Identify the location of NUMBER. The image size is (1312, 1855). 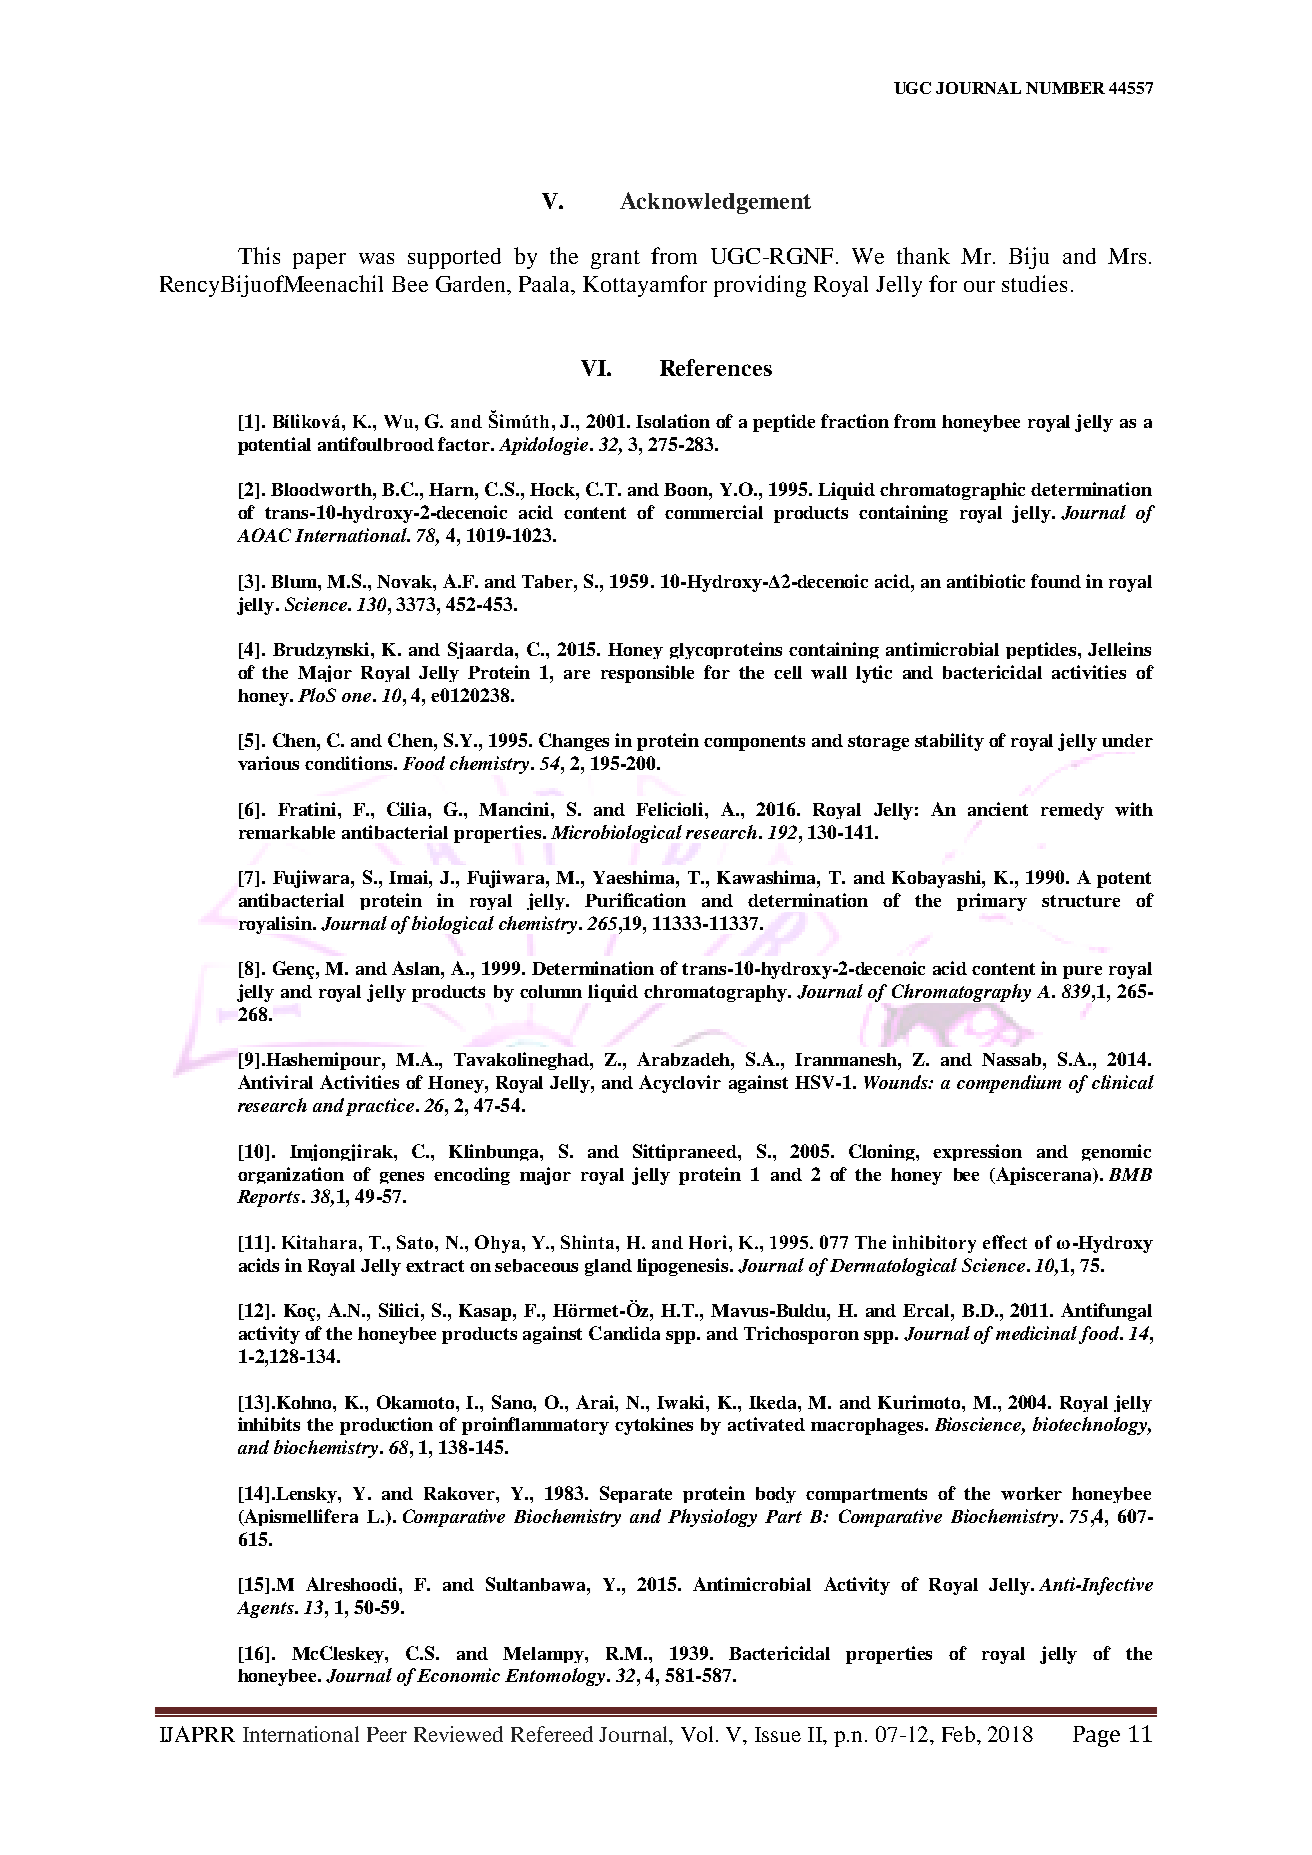
(1065, 88).
